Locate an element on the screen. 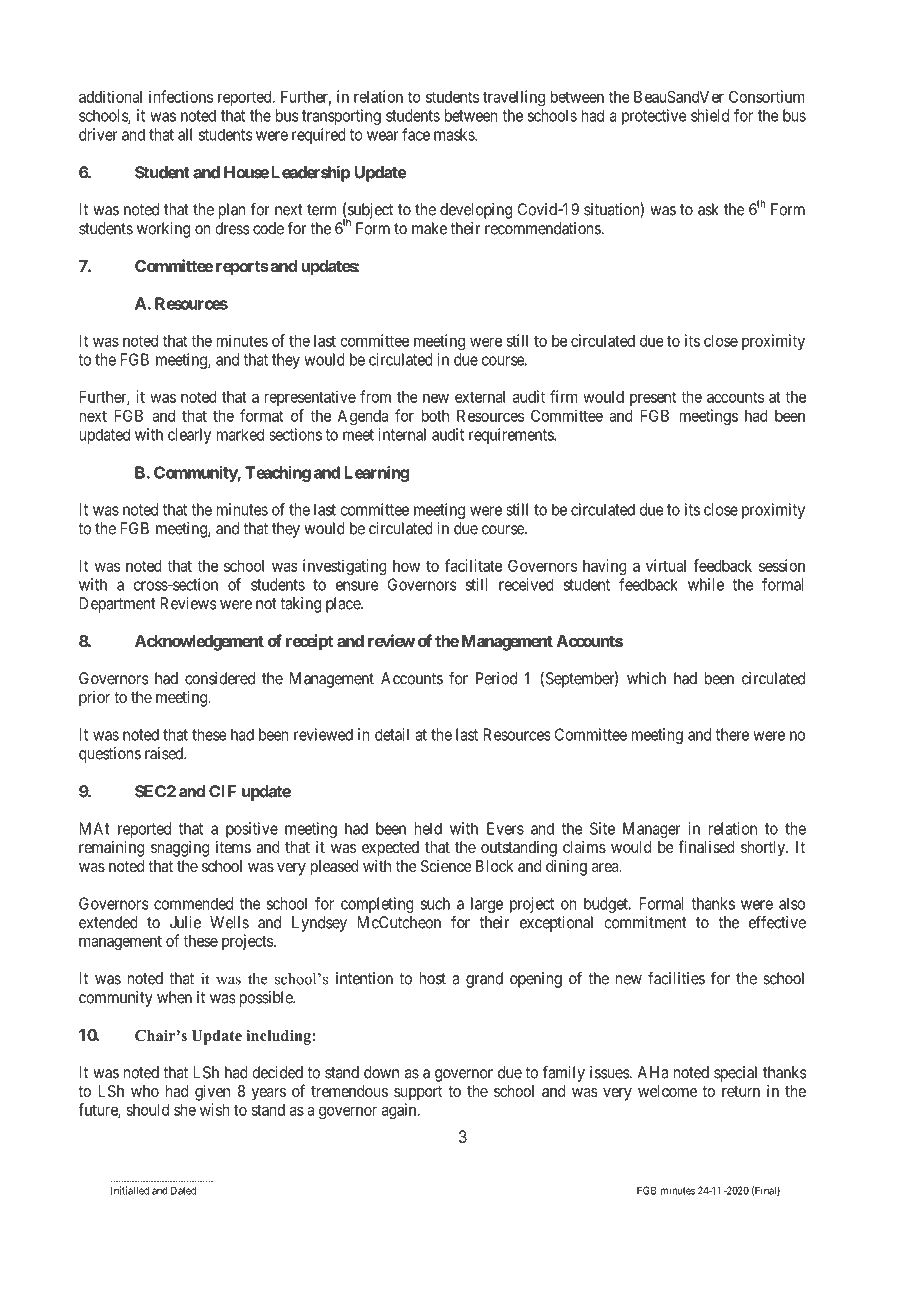 The image size is (924, 1308). infections is located at coordinates (181, 96).
